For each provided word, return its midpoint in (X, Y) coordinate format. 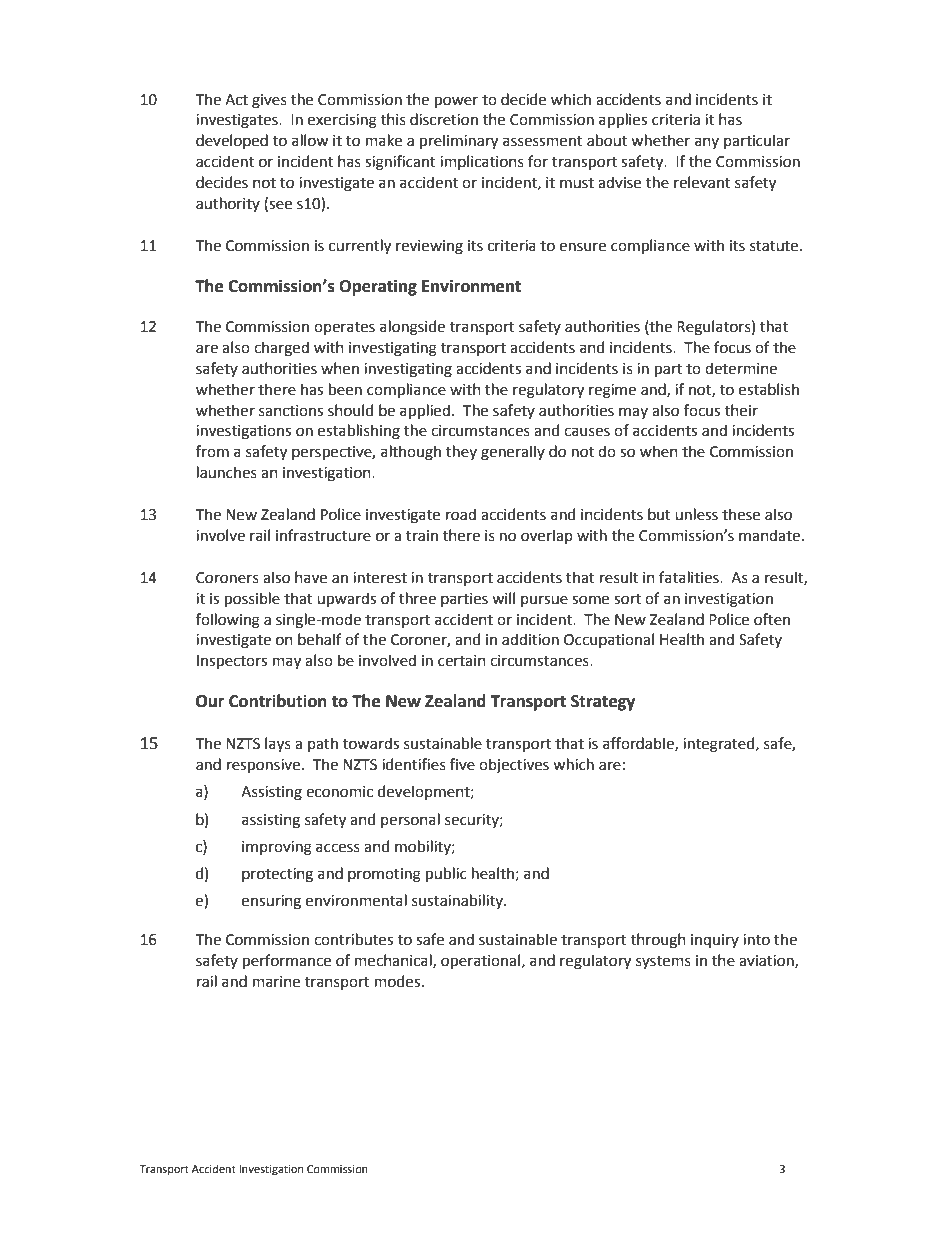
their (741, 410)
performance (287, 961)
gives (269, 101)
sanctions (291, 411)
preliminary (459, 141)
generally (513, 453)
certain (462, 661)
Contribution (278, 701)
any (707, 143)
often (772, 619)
